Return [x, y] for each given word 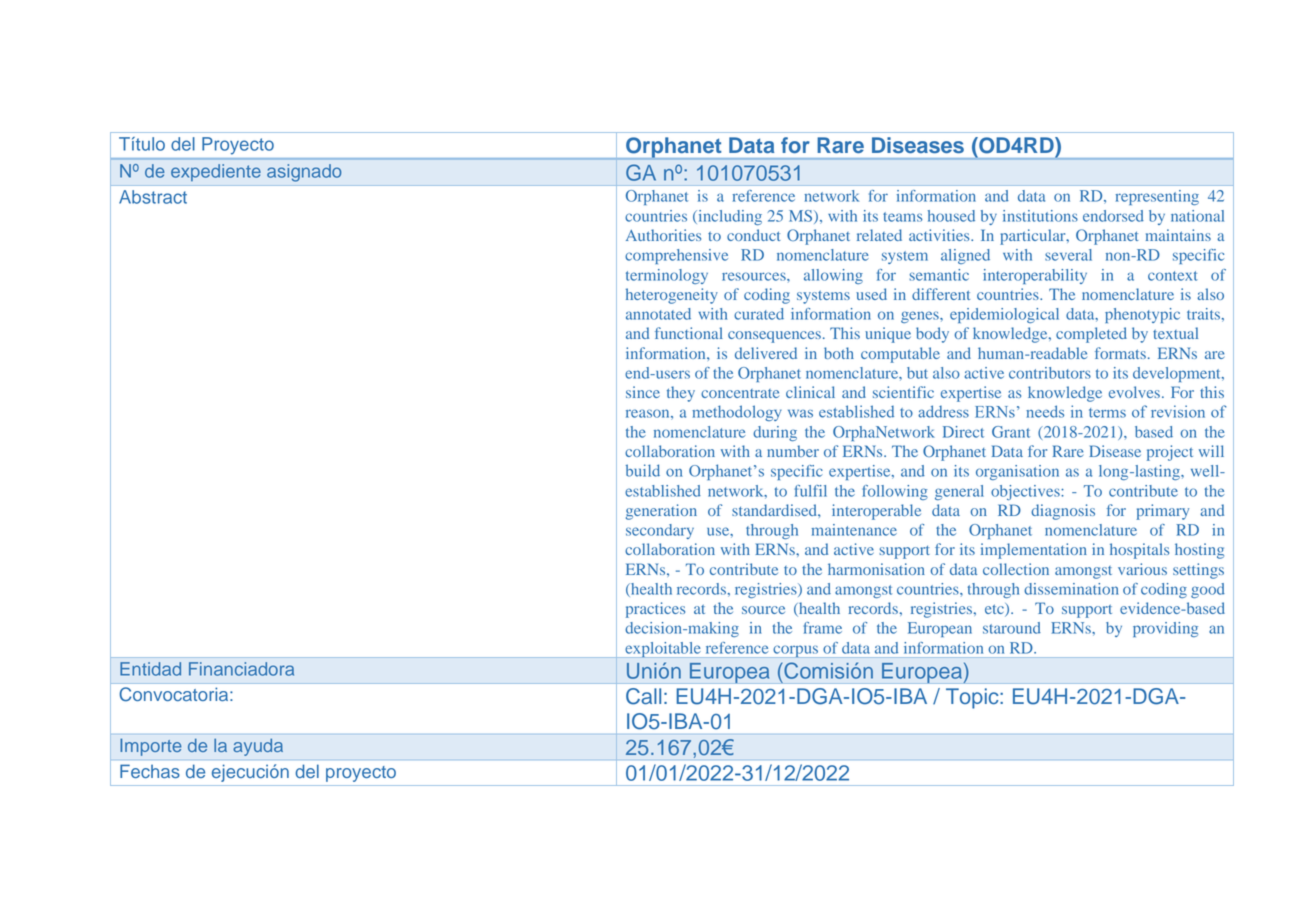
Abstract [153, 197]
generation [661, 512]
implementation [1034, 551]
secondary [660, 531]
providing [1165, 629]
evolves [1134, 392]
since [643, 392]
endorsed [1113, 216]
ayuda [258, 747]
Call [643, 696]
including [729, 217]
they [681, 394]
